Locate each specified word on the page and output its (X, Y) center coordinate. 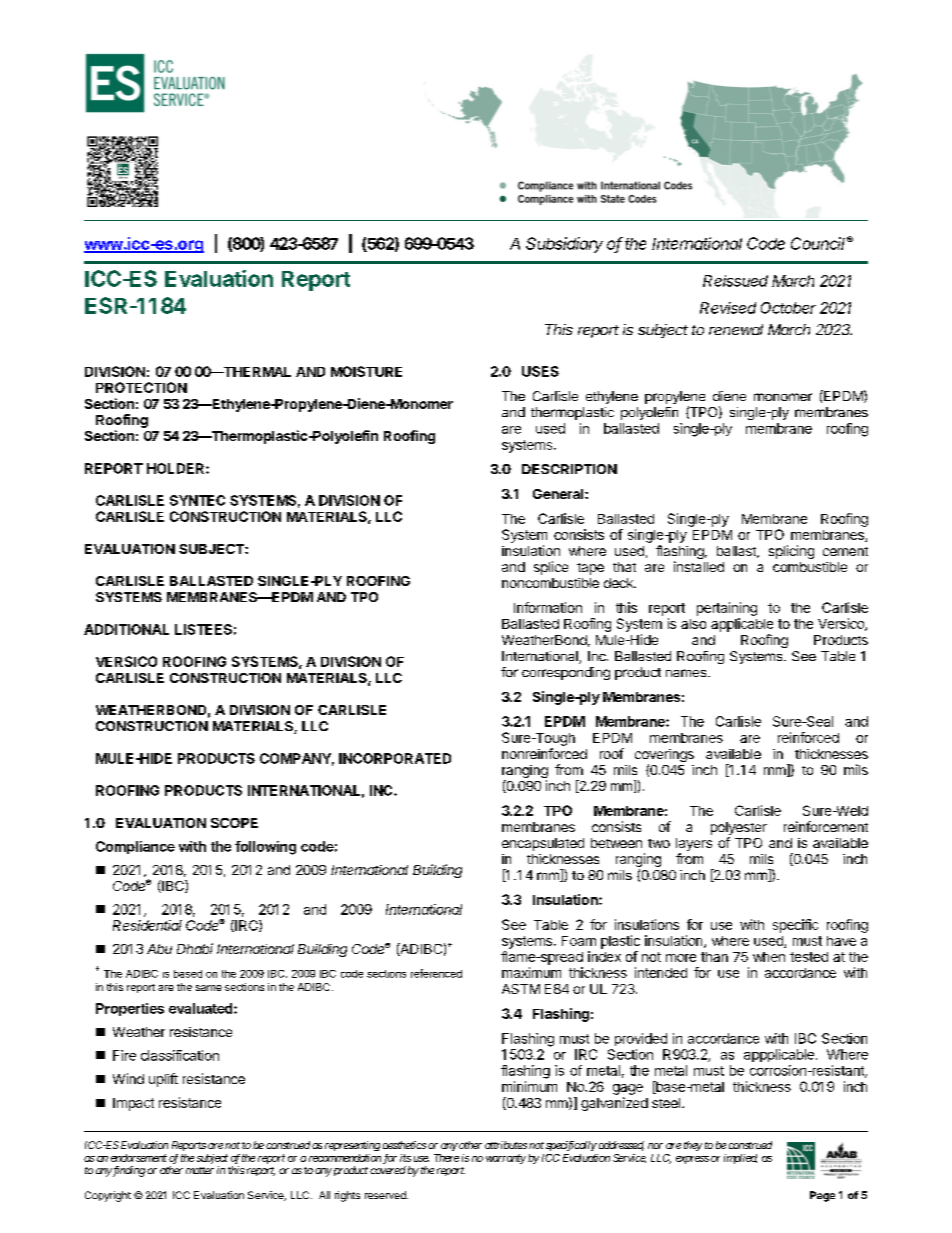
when (769, 957)
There (446, 1158)
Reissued (735, 281)
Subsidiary (564, 245)
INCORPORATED (395, 758)
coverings (664, 755)
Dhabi (195, 948)
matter (200, 1170)
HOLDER (177, 468)
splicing (791, 552)
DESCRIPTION (569, 469)
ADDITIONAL (126, 629)
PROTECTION (141, 387)
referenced (436, 973)
